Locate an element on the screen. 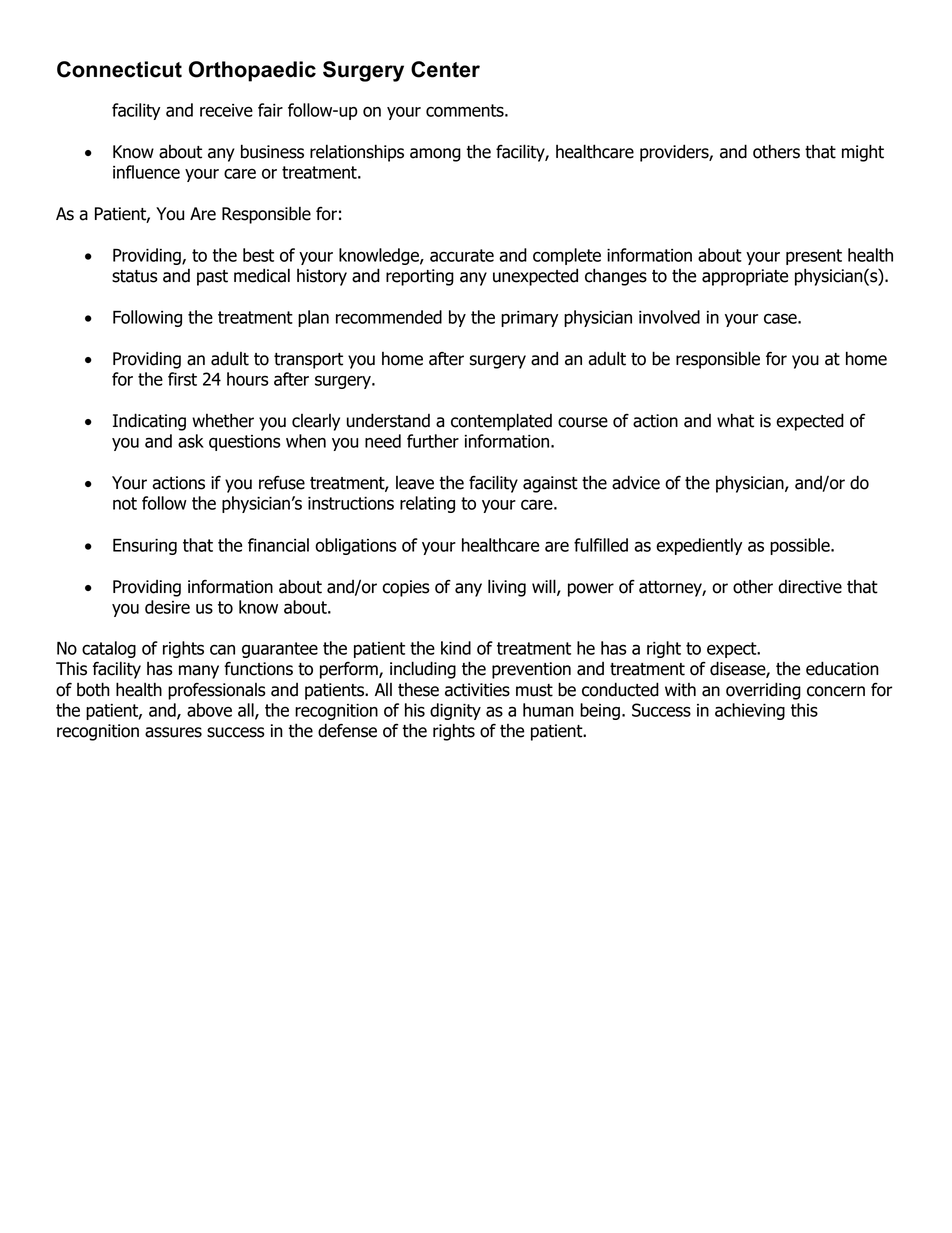 Image resolution: width=952 pixels, height=1233 pixels. first is located at coordinates (182, 379).
